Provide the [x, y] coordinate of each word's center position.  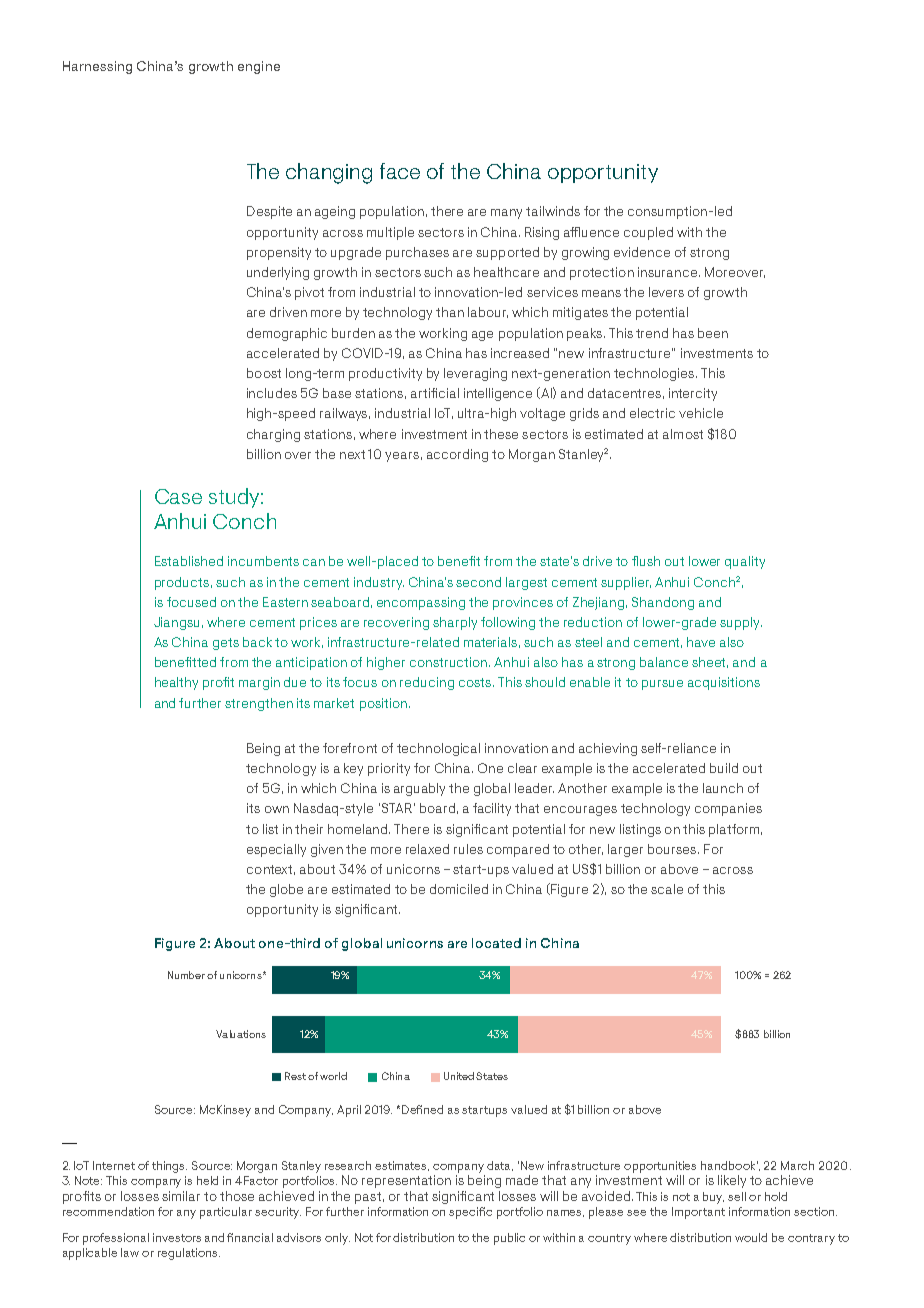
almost [683, 434]
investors [177, 1237]
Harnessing [97, 67]
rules [468, 849]
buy [713, 1198]
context [271, 870]
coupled [648, 233]
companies [728, 809]
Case [178, 496]
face [400, 171]
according [457, 455]
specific [470, 1213]
